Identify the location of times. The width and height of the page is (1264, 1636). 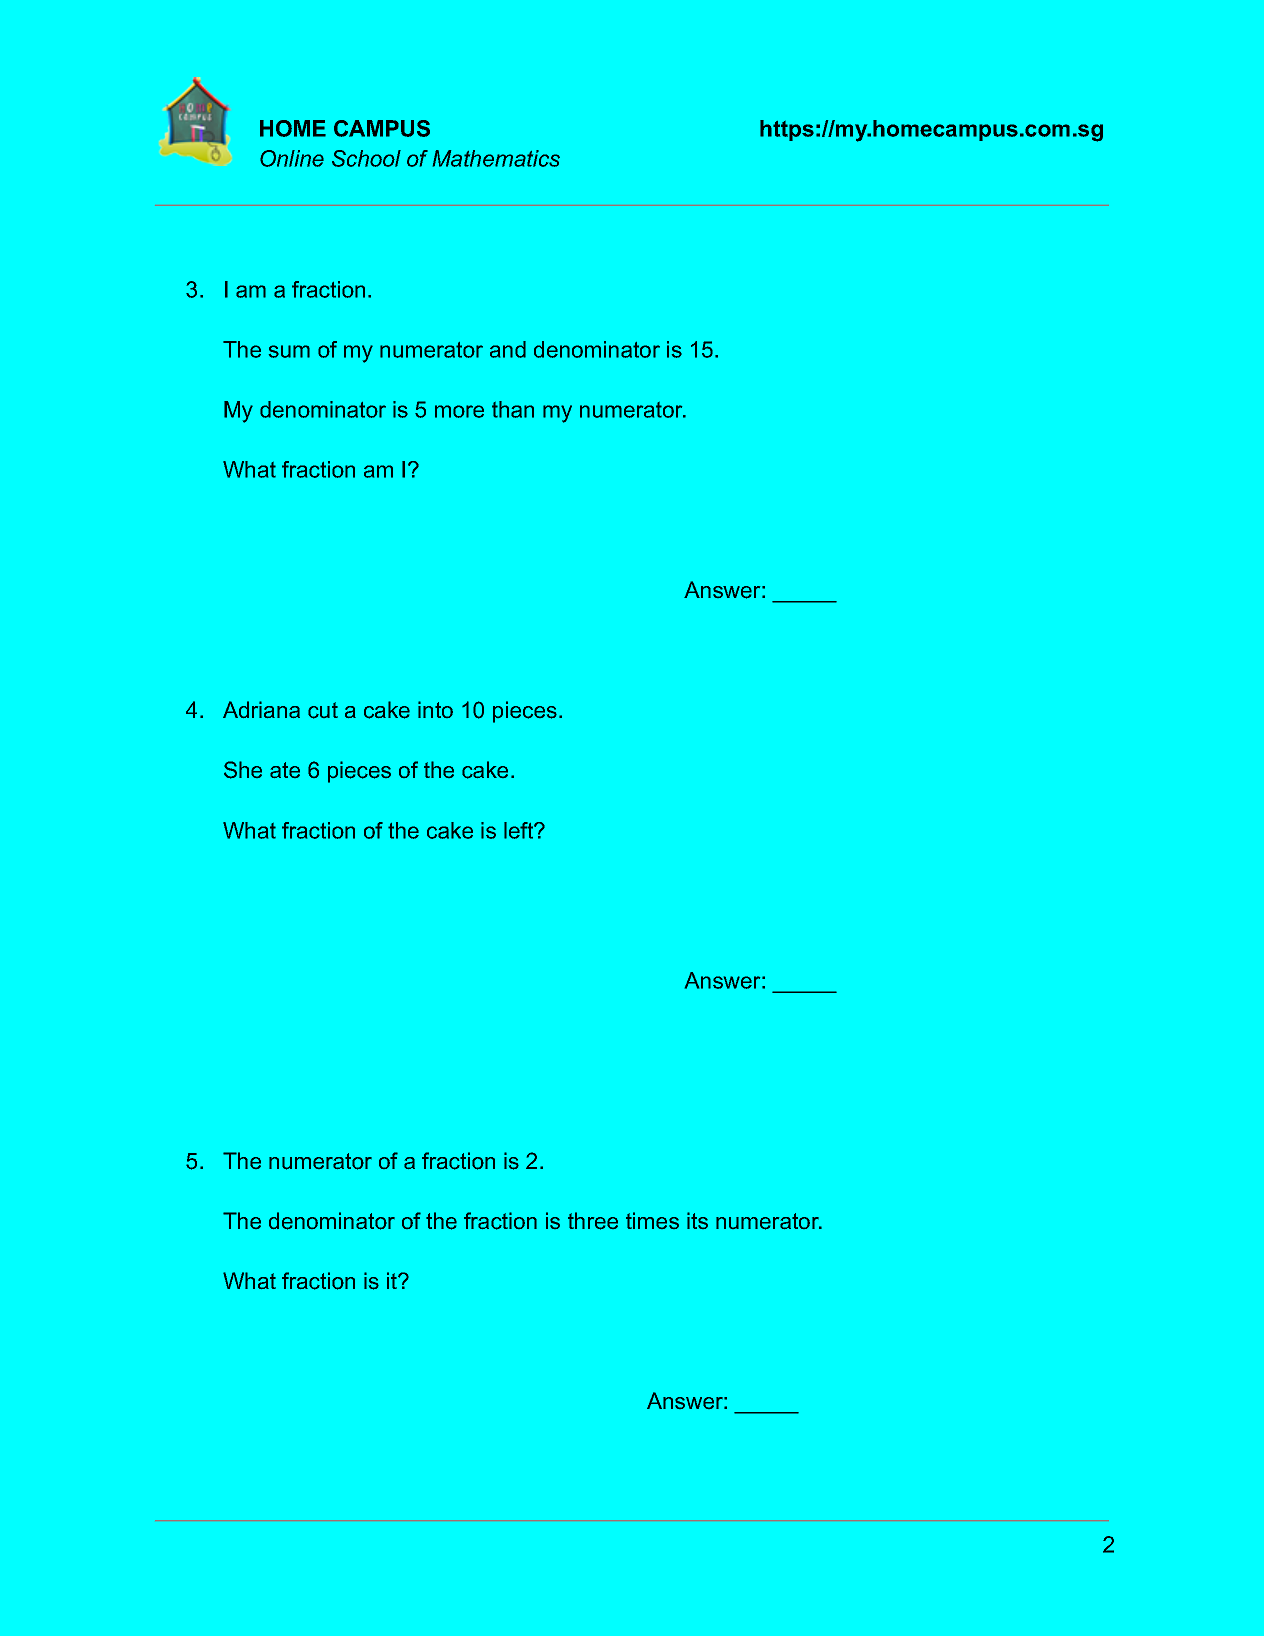
(652, 1220).
